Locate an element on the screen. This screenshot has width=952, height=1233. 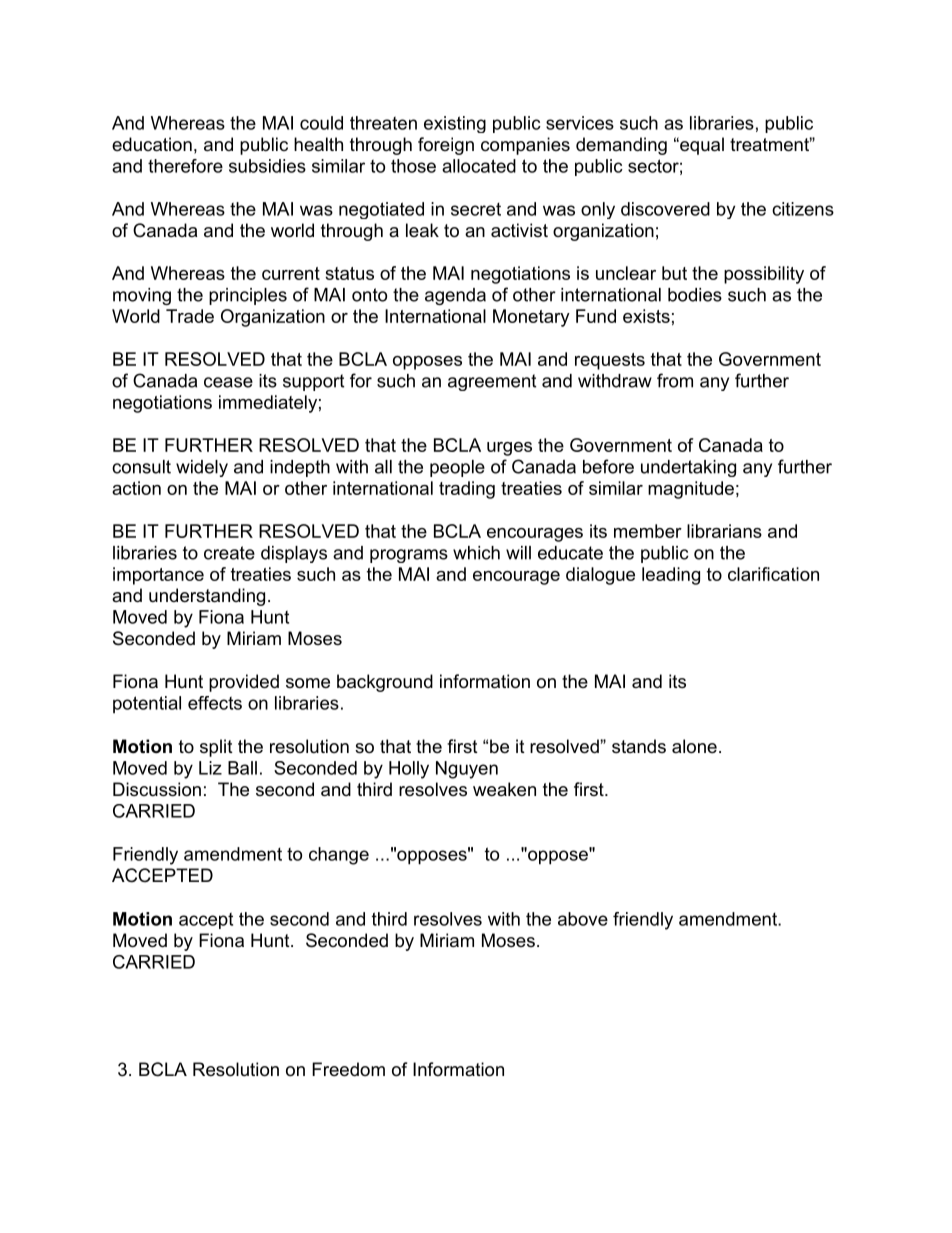
widely is located at coordinates (202, 468).
